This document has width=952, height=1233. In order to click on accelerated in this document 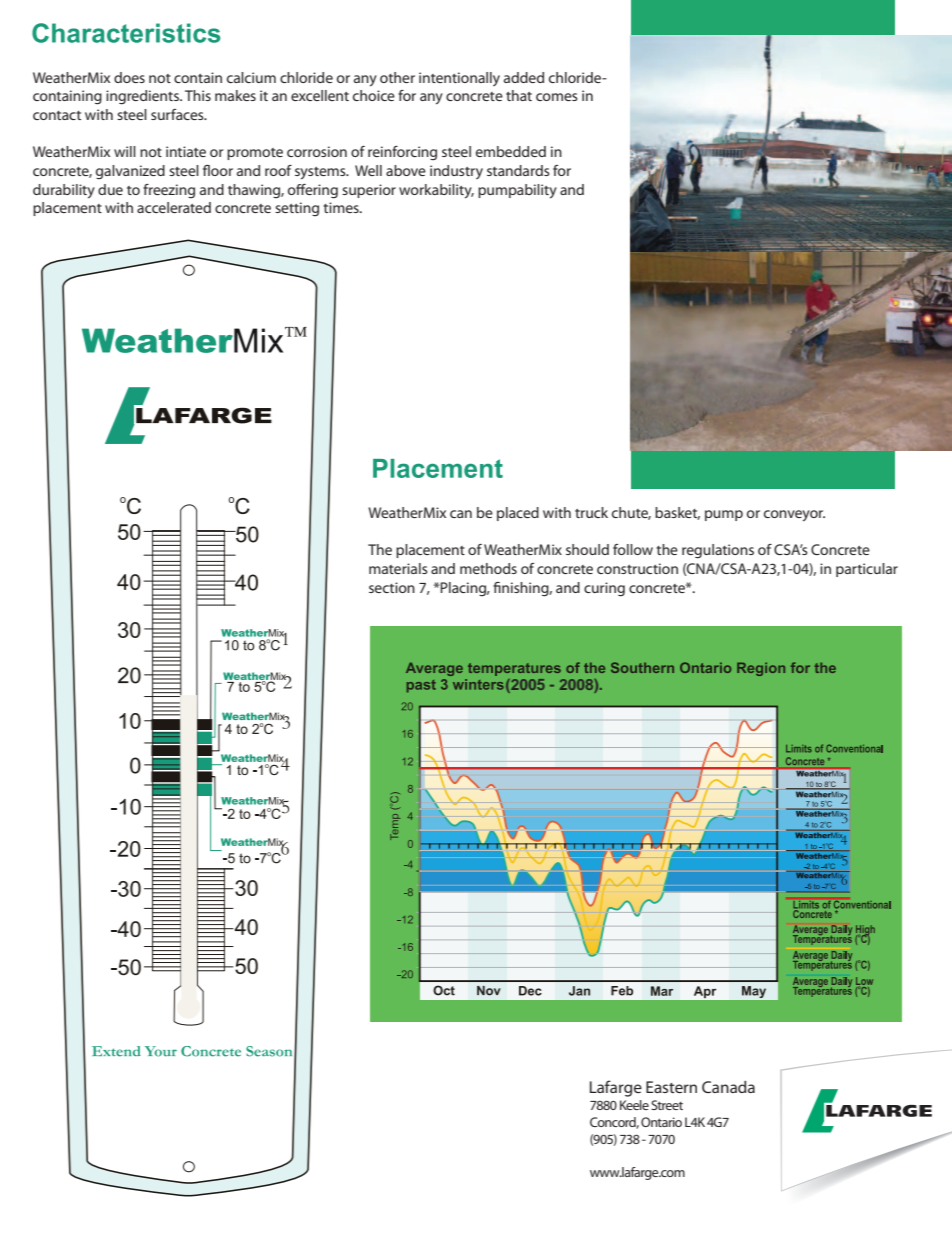, I will do `click(174, 207)`.
